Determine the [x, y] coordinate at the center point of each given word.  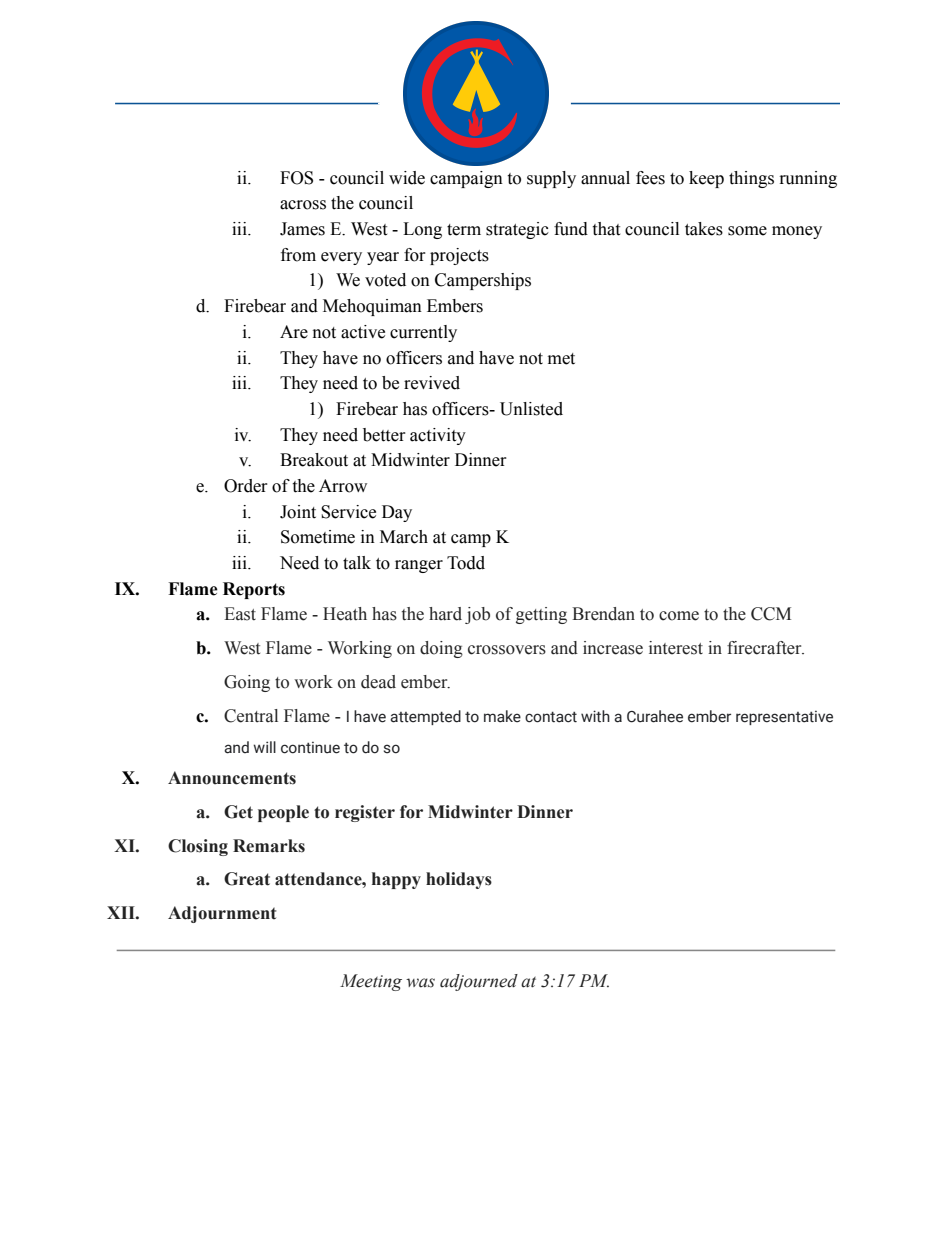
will [264, 747]
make [502, 716]
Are [294, 332]
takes [704, 229]
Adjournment [222, 914]
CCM [771, 614]
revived [432, 383]
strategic [517, 230]
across [303, 205]
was [420, 983]
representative [784, 717]
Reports [254, 590]
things [751, 179]
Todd [466, 563]
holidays [459, 880]
